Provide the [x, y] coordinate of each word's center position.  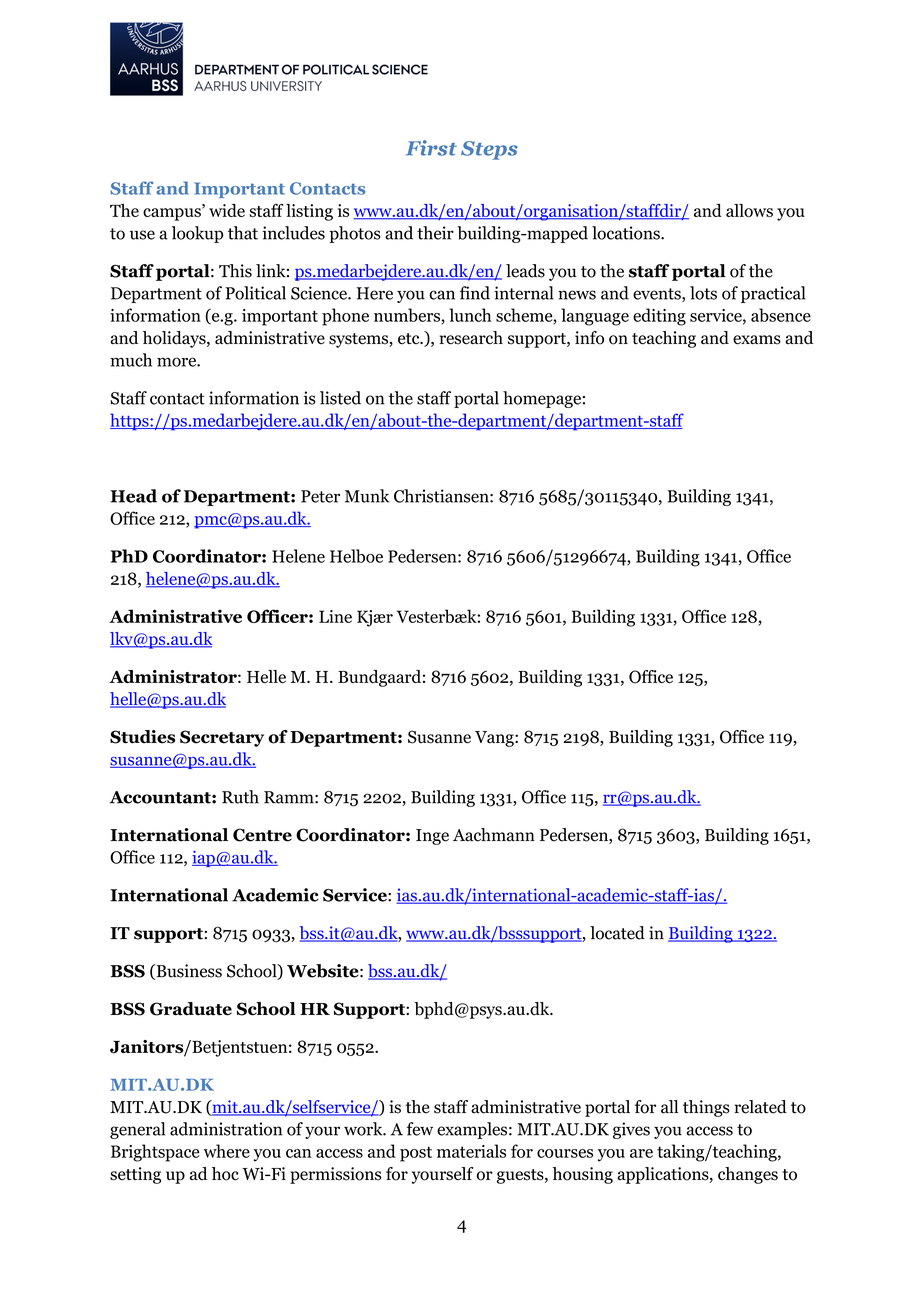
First [431, 148]
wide [227, 210]
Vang [495, 739]
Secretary [222, 738]
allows [749, 210]
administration [226, 1129]
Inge [432, 837]
